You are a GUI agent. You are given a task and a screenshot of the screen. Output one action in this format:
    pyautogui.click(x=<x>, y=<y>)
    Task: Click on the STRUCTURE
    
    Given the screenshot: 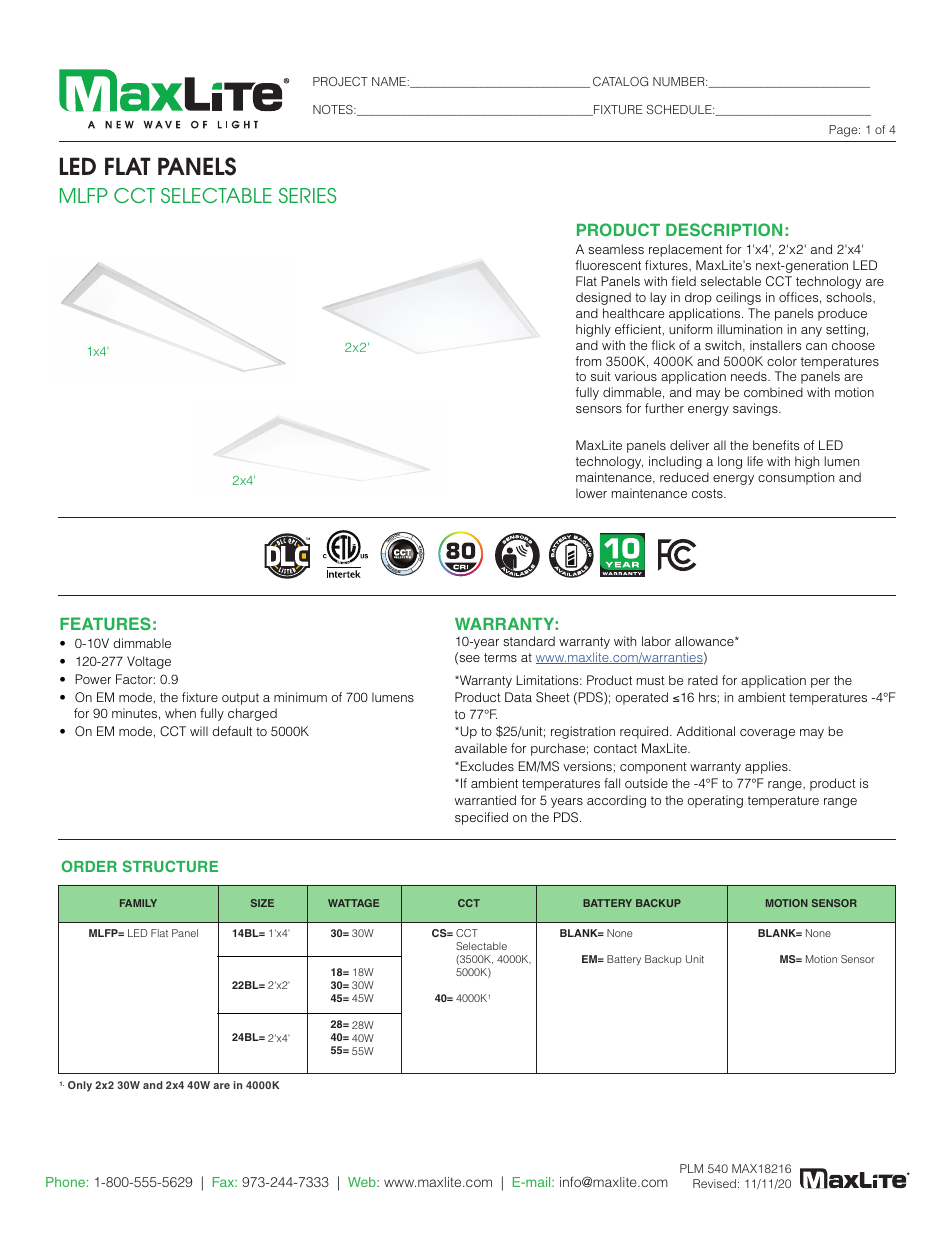 What is the action you would take?
    pyautogui.click(x=170, y=866)
